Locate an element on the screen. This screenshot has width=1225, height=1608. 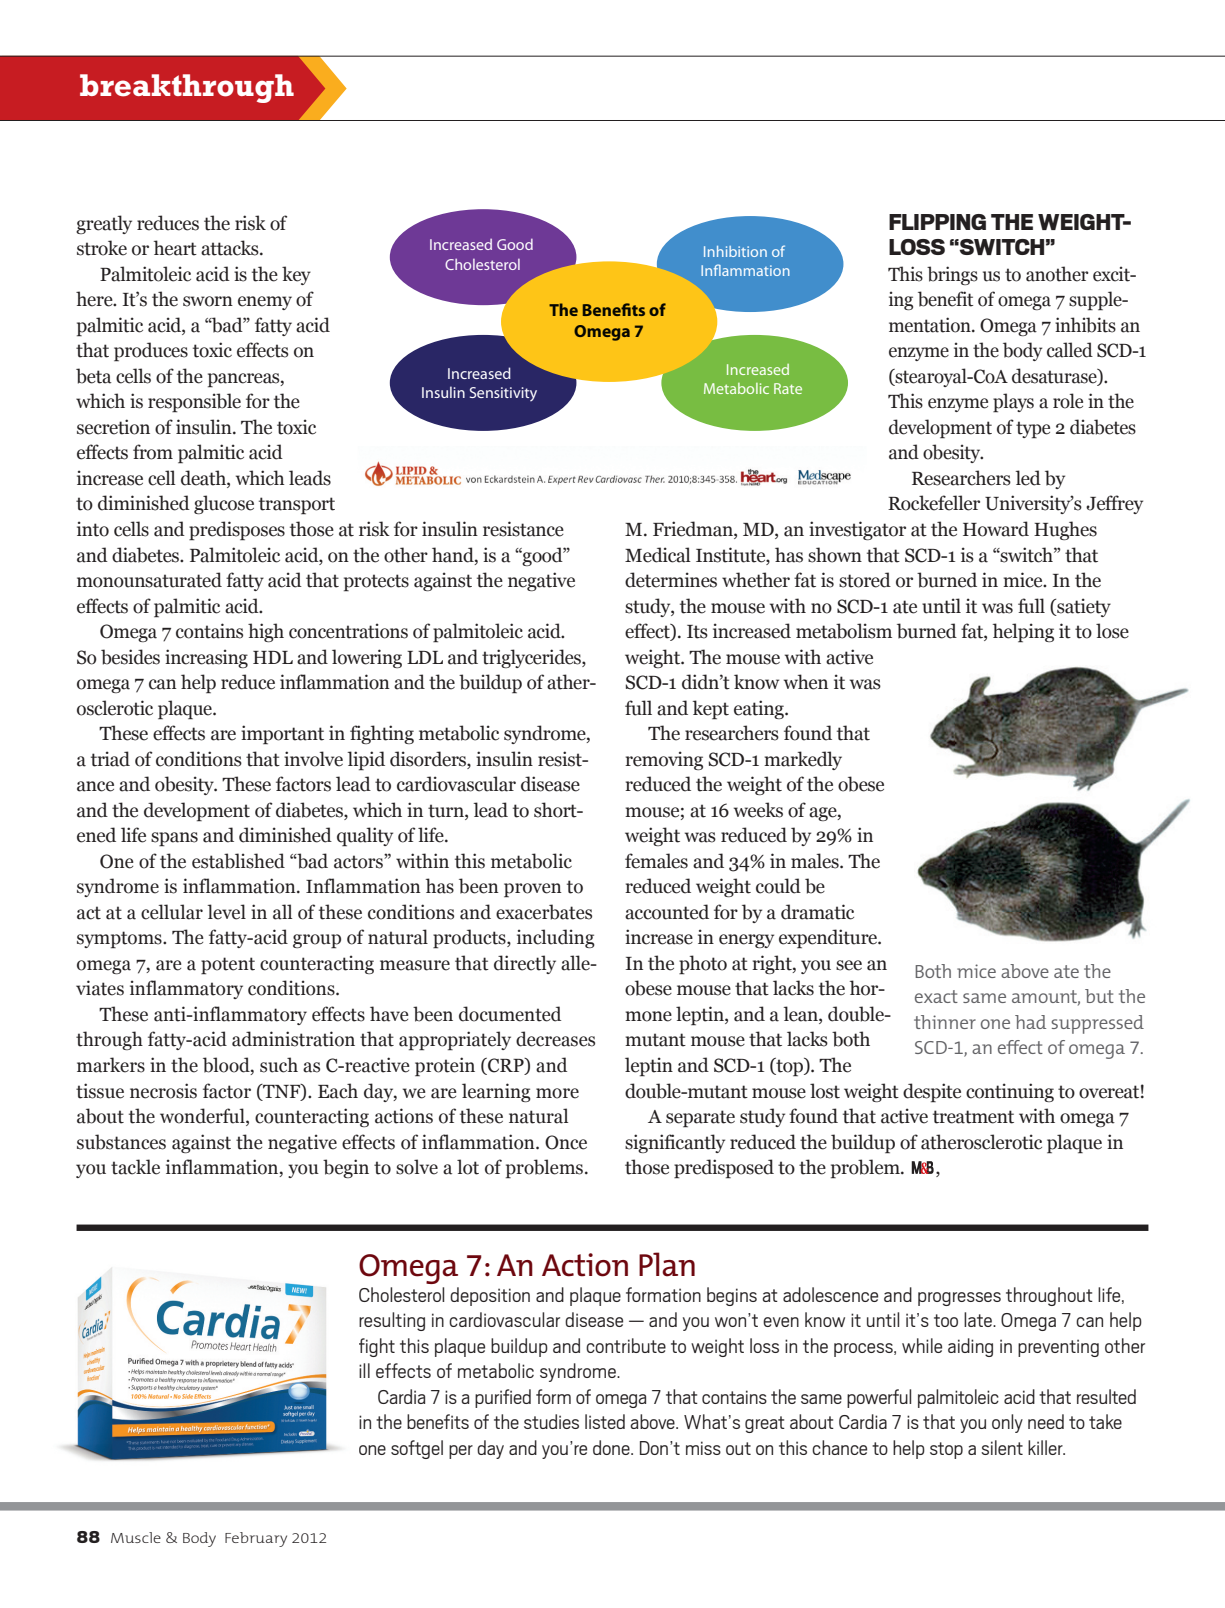
February is located at coordinates (256, 1539).
